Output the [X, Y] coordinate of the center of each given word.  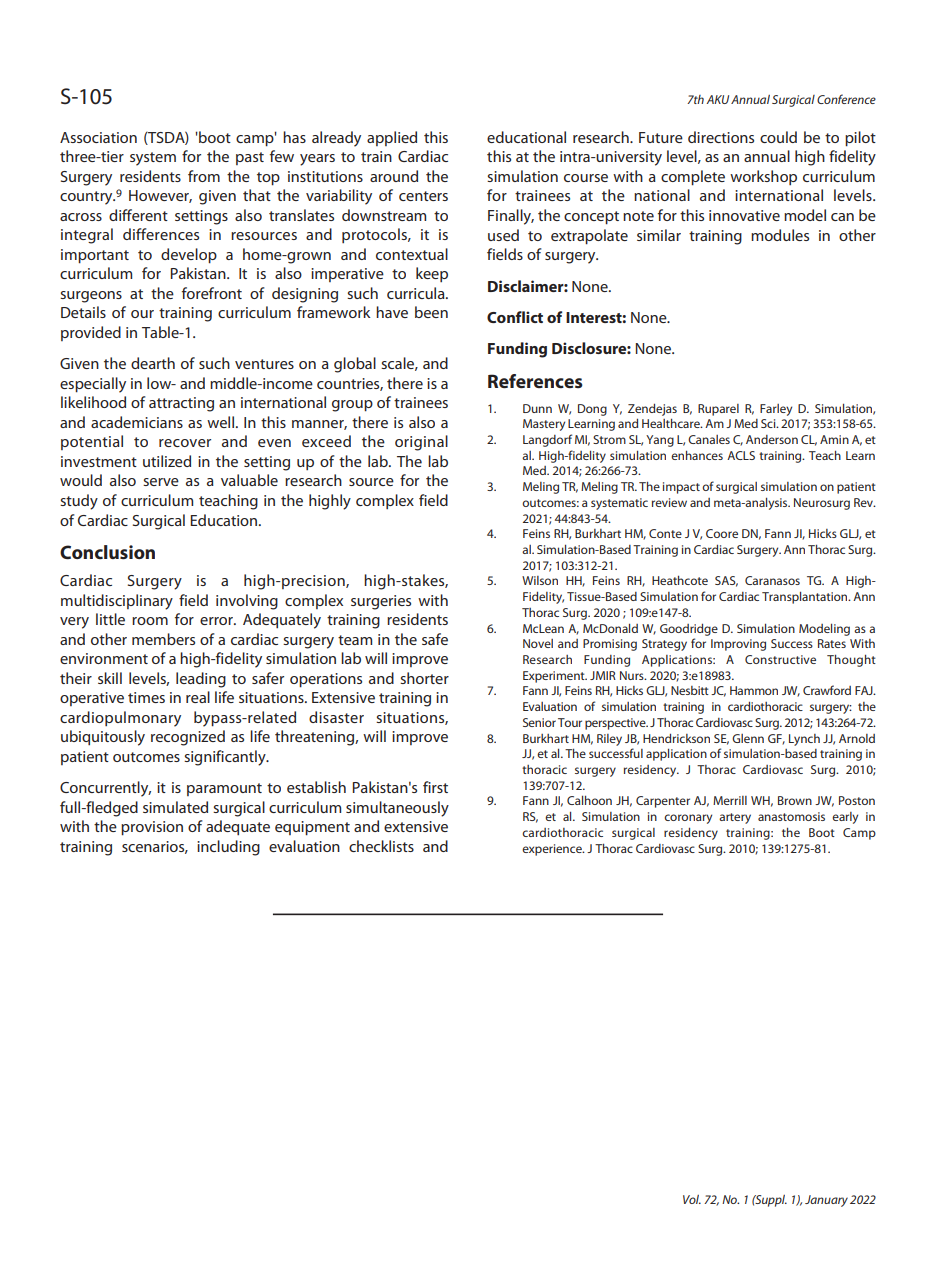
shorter [424, 678]
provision [152, 828]
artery [735, 818]
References [535, 381]
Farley [776, 410]
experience [553, 850]
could [778, 137]
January [826, 1201]
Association [98, 137]
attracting [181, 404]
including [228, 848]
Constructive [780, 659]
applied [392, 138]
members [163, 639]
